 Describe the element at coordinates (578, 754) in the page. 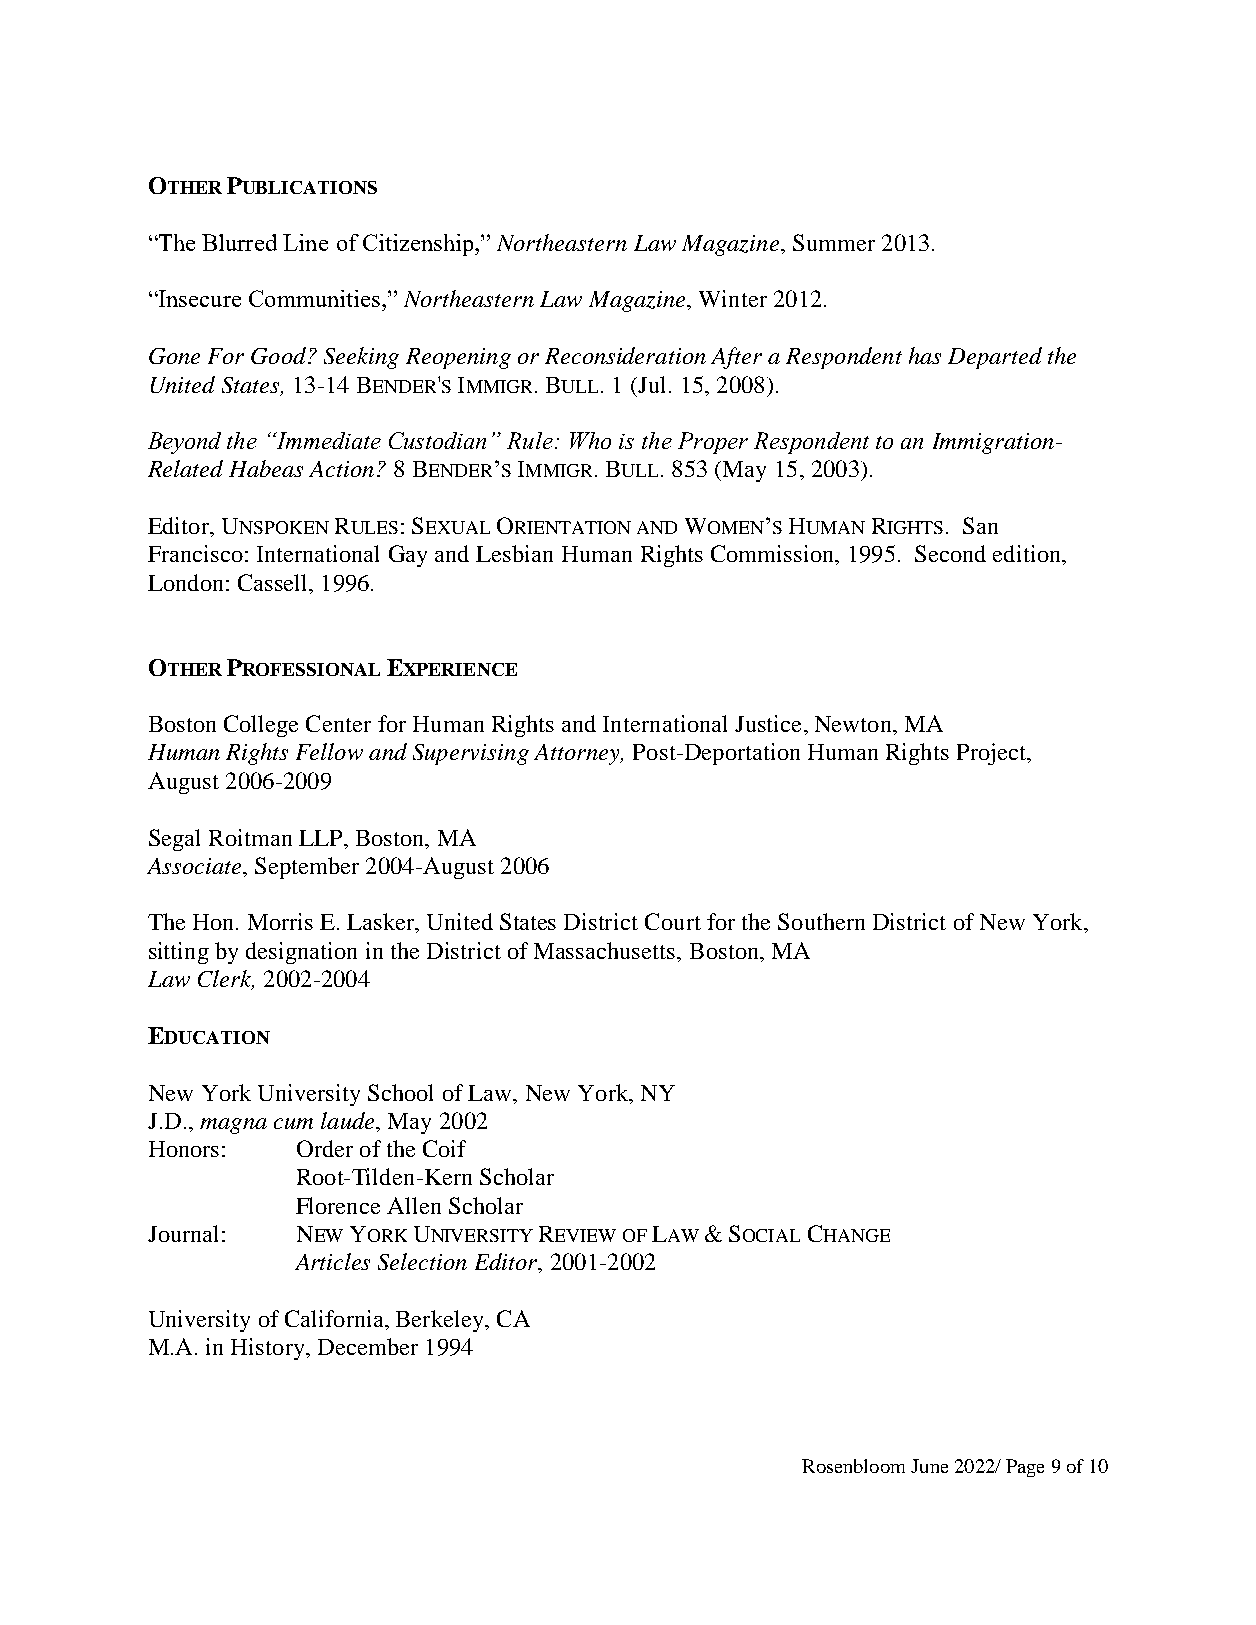

I see `Attorney` at that location.
